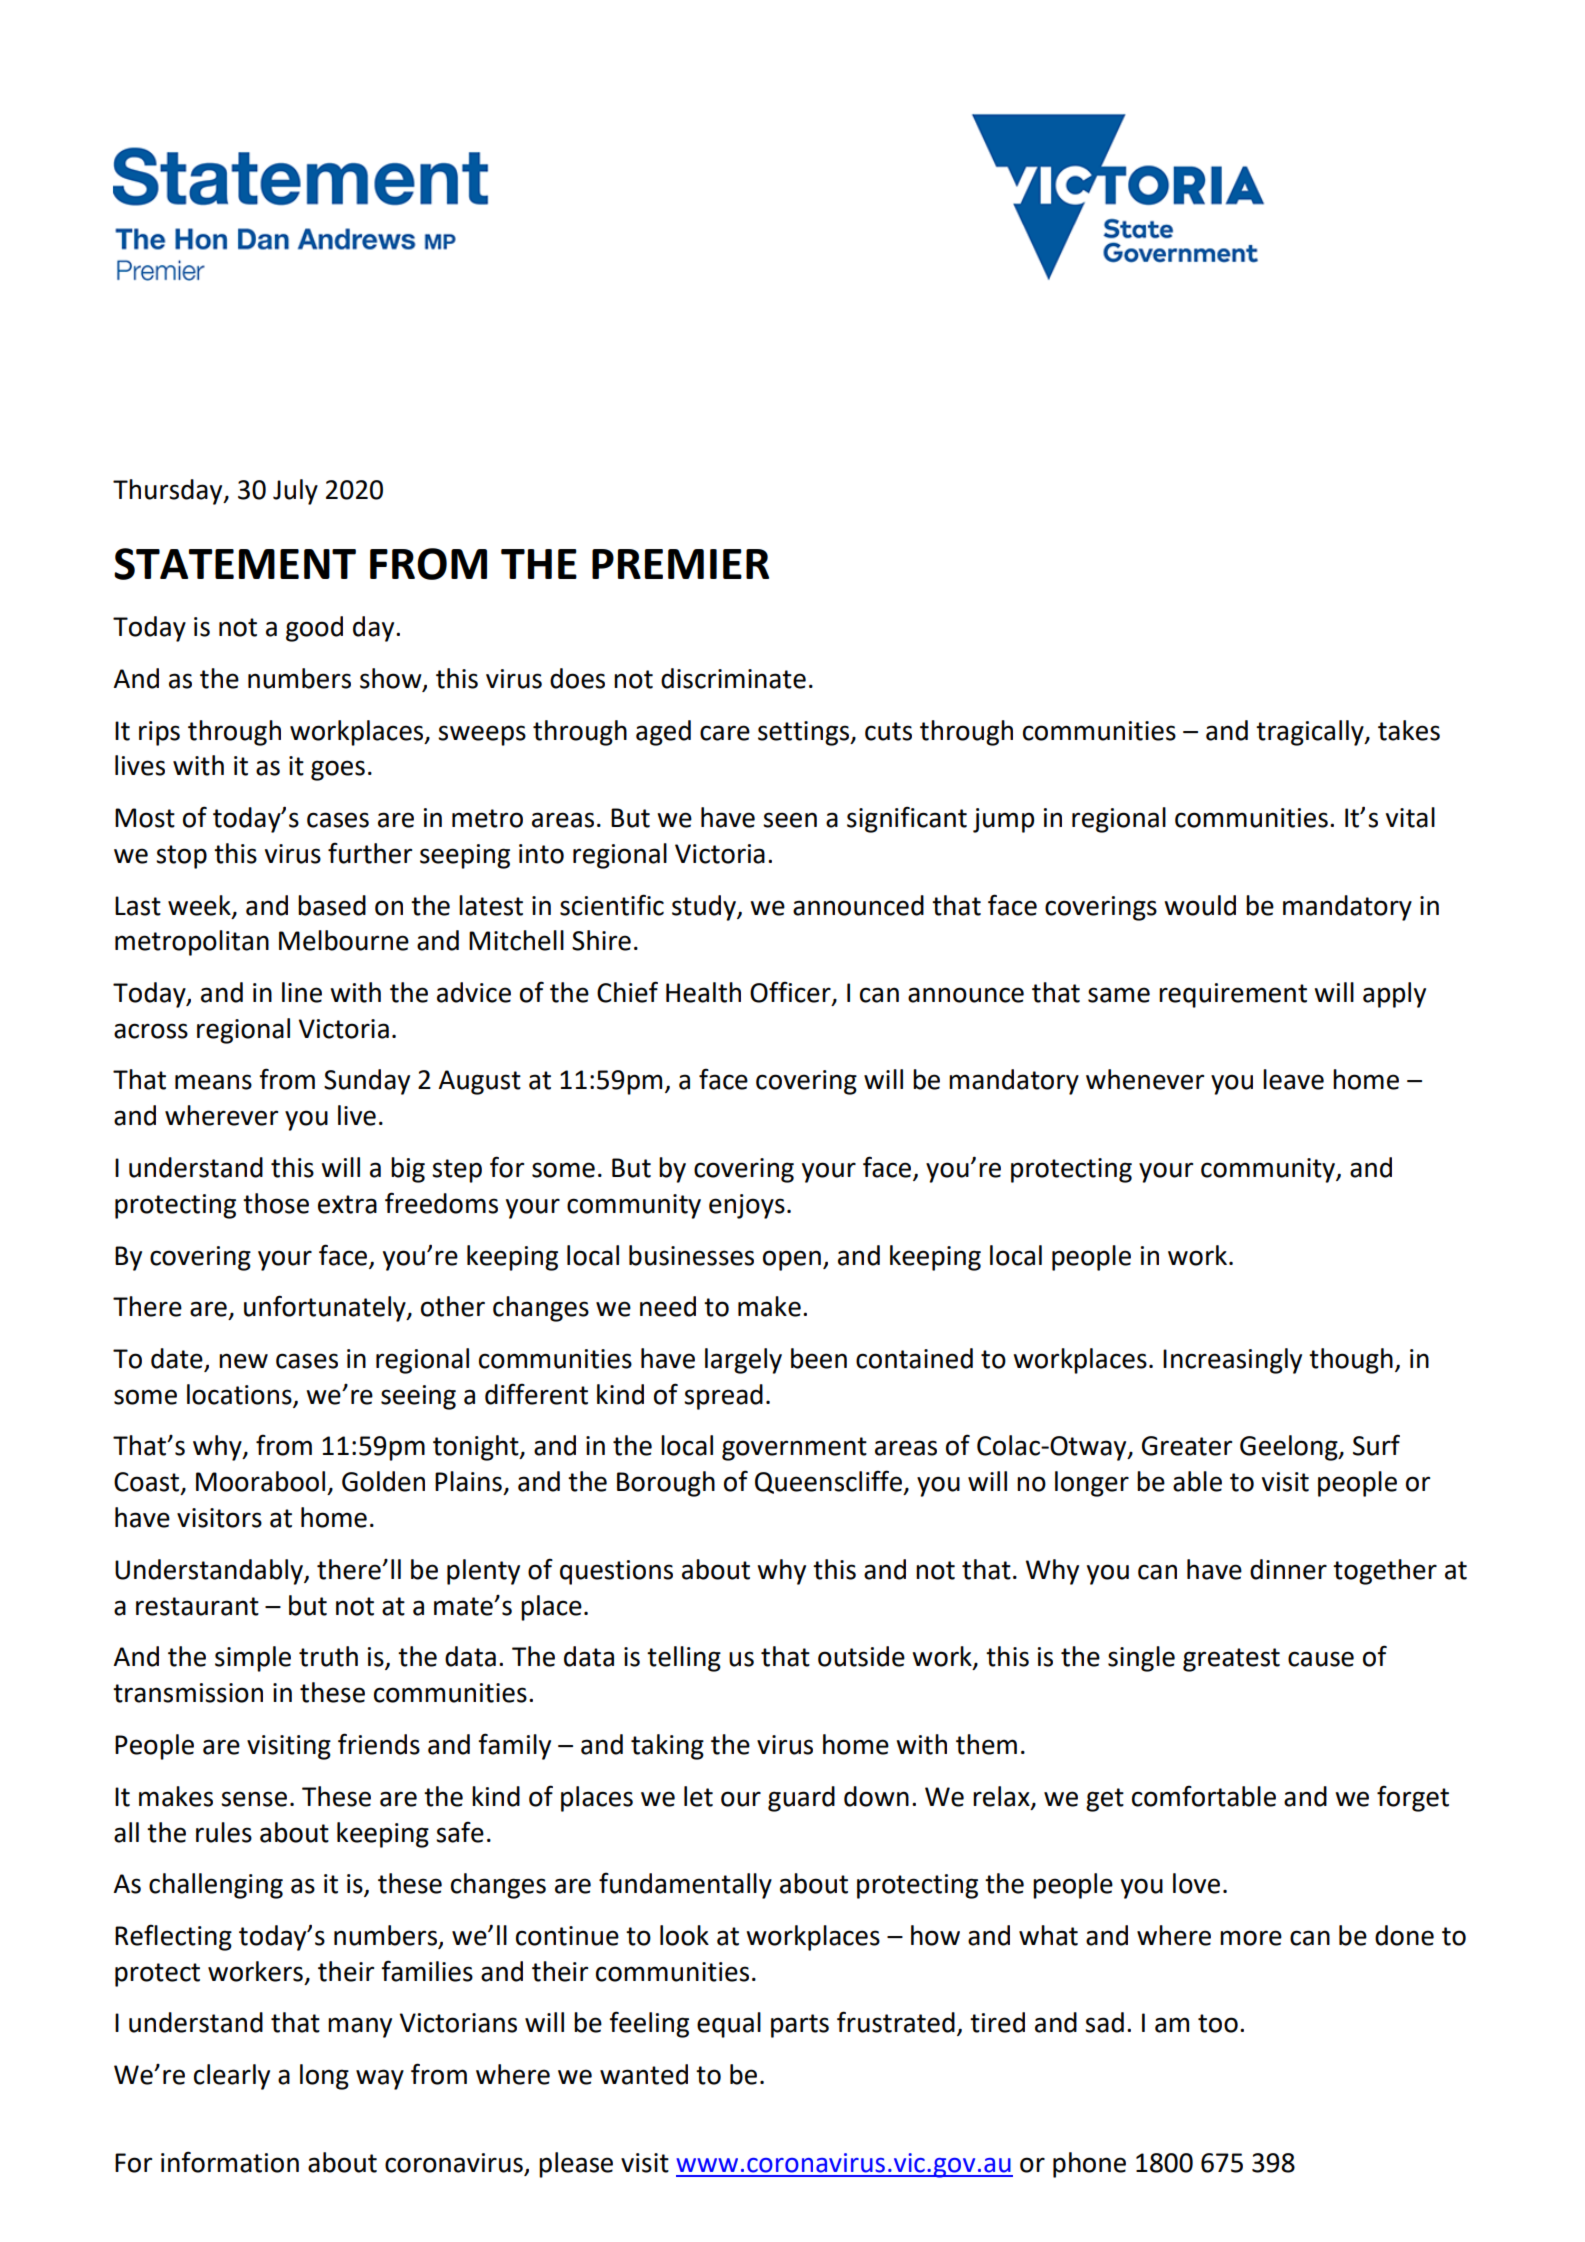 This page has width=1585, height=2242. Describe the element at coordinates (326, 1308) in the page. I see `unfortunately` at that location.
